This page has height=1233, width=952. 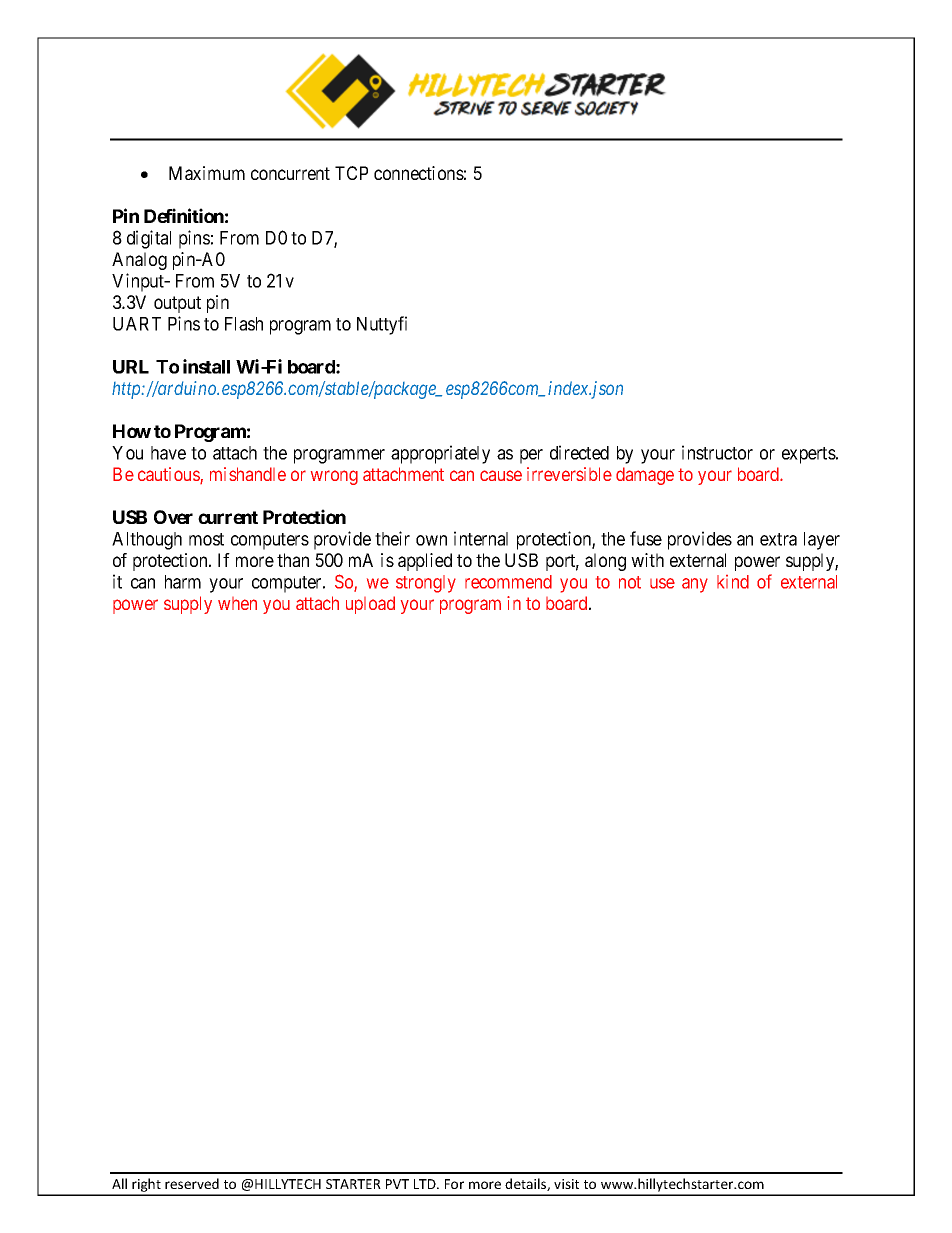 What do you see at coordinates (426, 1184) in the page?
I see `LTD` at bounding box center [426, 1184].
